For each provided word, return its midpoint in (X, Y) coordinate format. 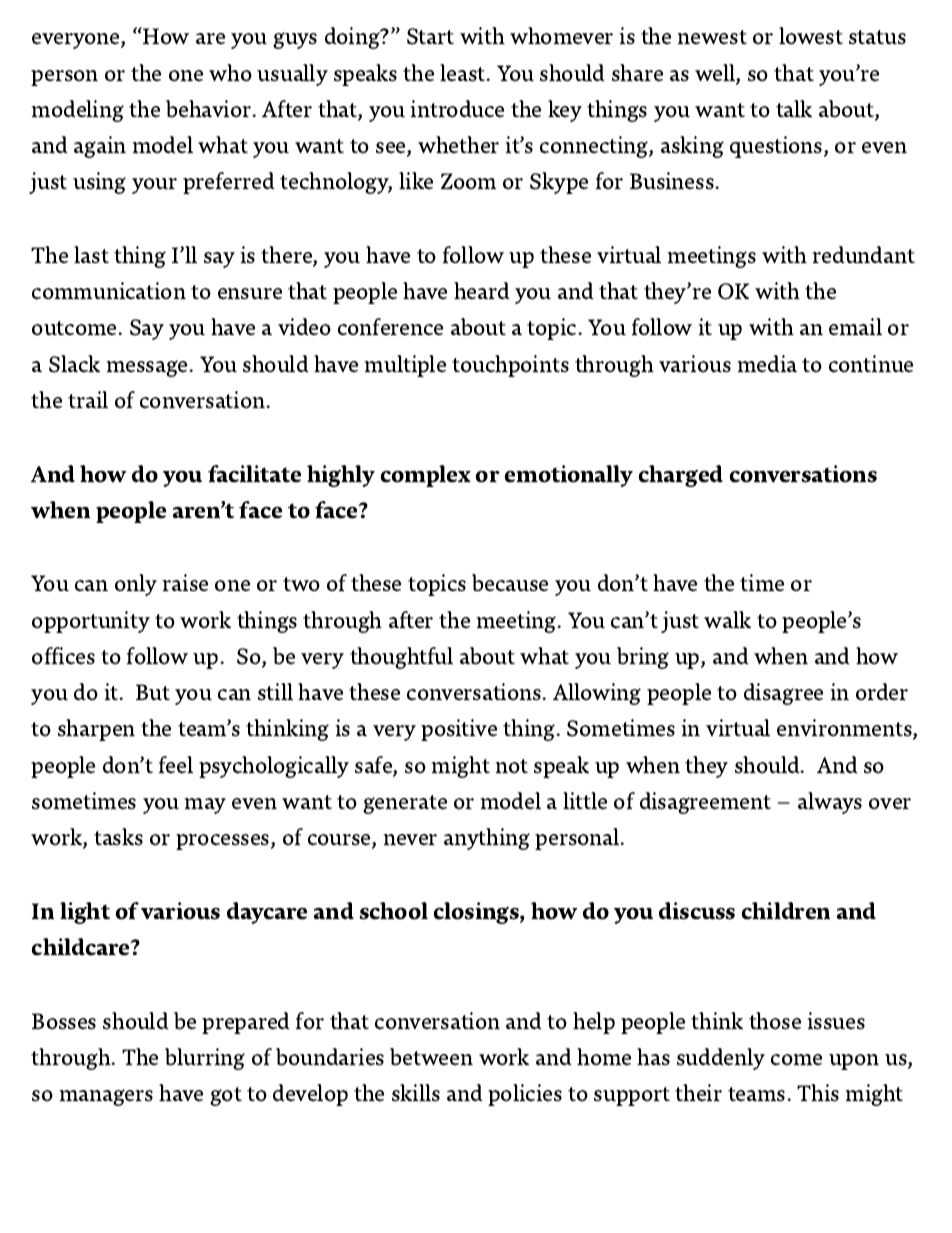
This (818, 1093)
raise (185, 583)
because (510, 583)
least (464, 73)
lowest (811, 36)
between (431, 1057)
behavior (210, 109)
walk (727, 619)
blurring (205, 1059)
